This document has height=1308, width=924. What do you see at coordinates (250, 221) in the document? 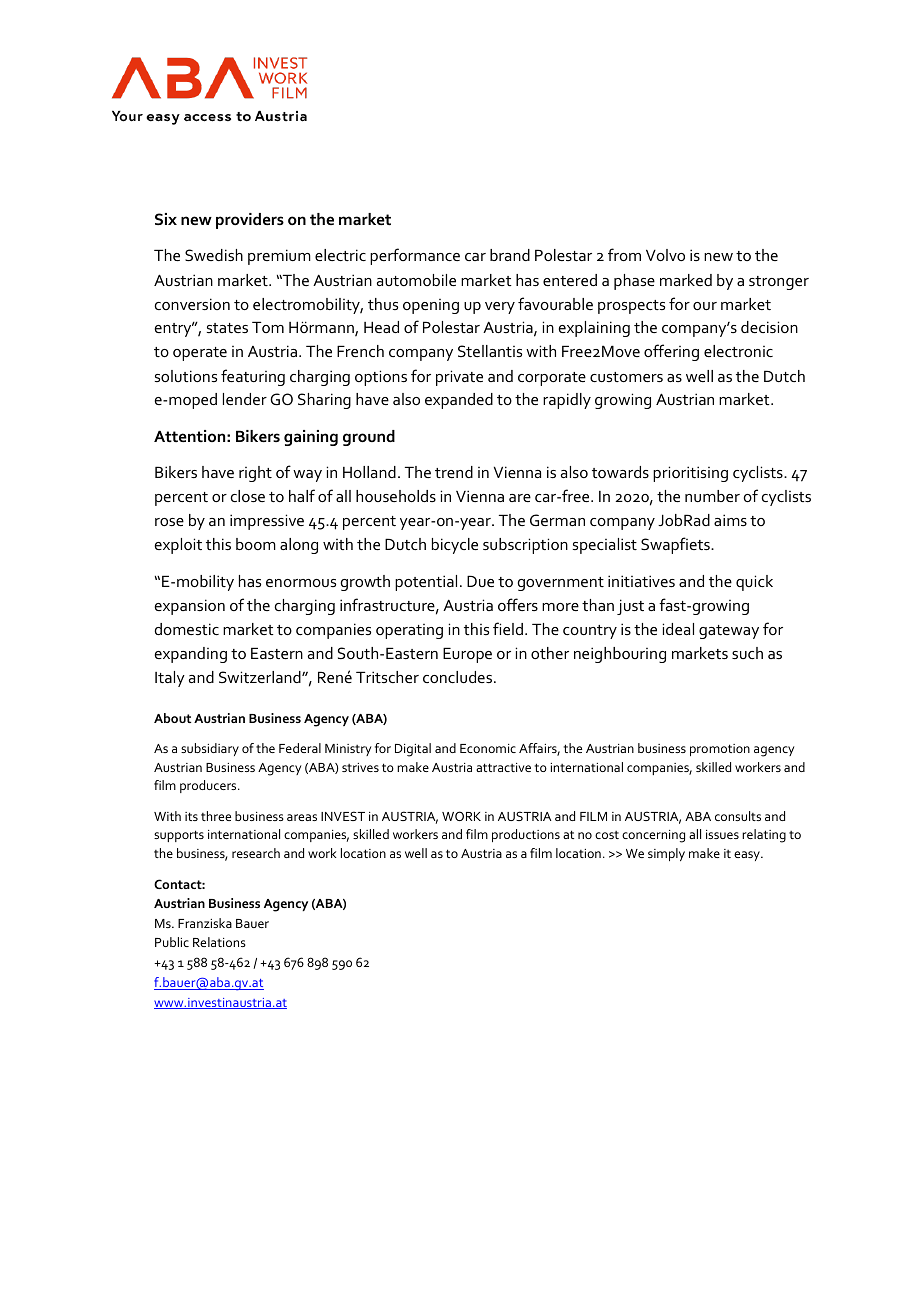
I see `providers` at bounding box center [250, 221].
